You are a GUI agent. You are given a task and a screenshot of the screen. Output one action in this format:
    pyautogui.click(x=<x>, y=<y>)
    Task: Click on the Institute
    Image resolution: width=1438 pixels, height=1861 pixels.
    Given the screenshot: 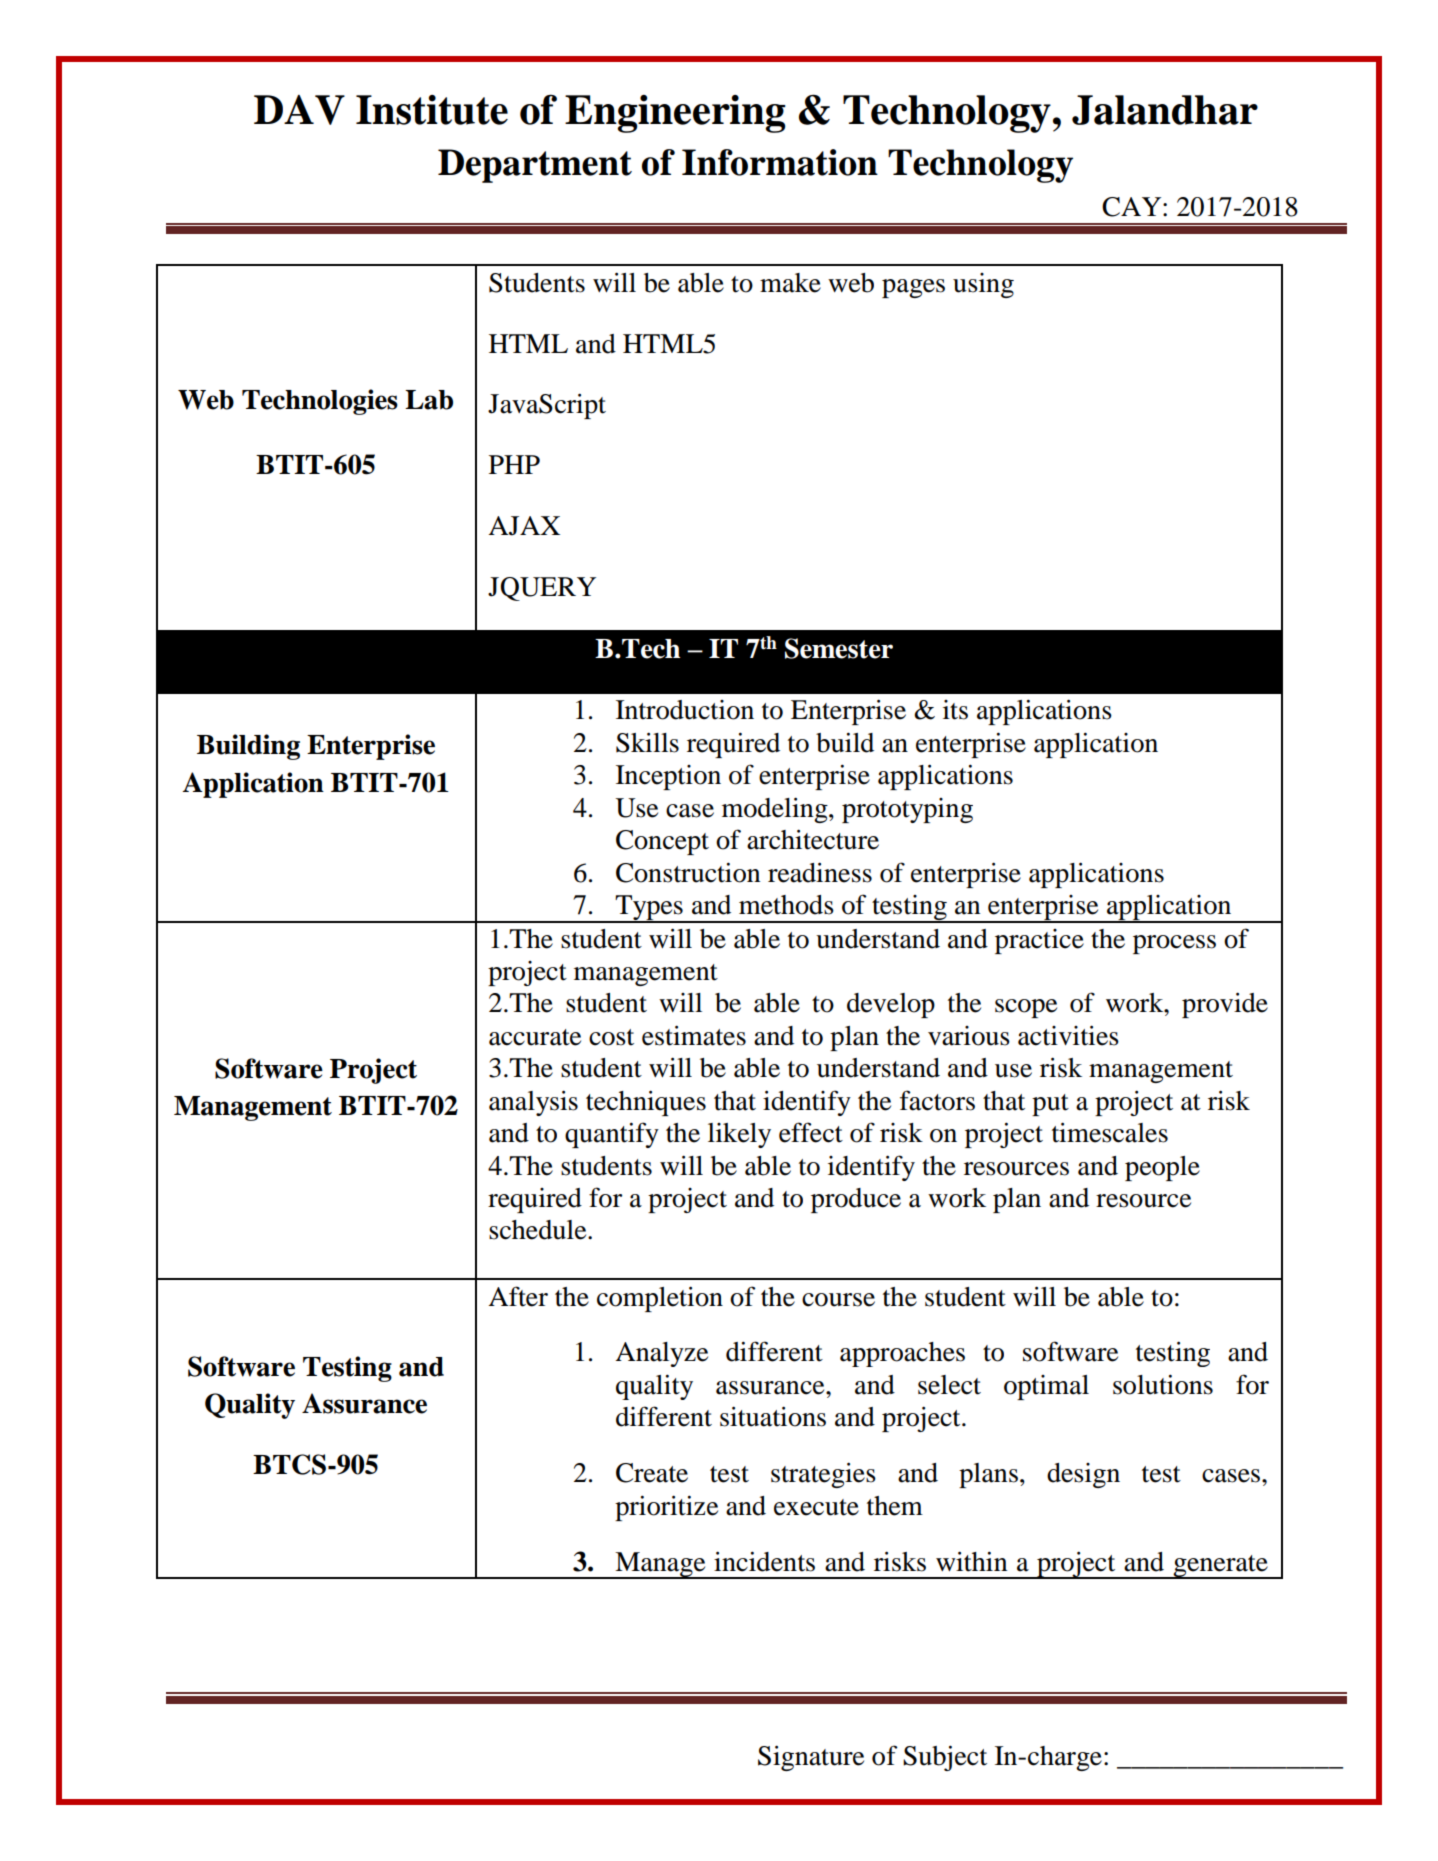 What is the action you would take?
    pyautogui.click(x=432, y=110)
